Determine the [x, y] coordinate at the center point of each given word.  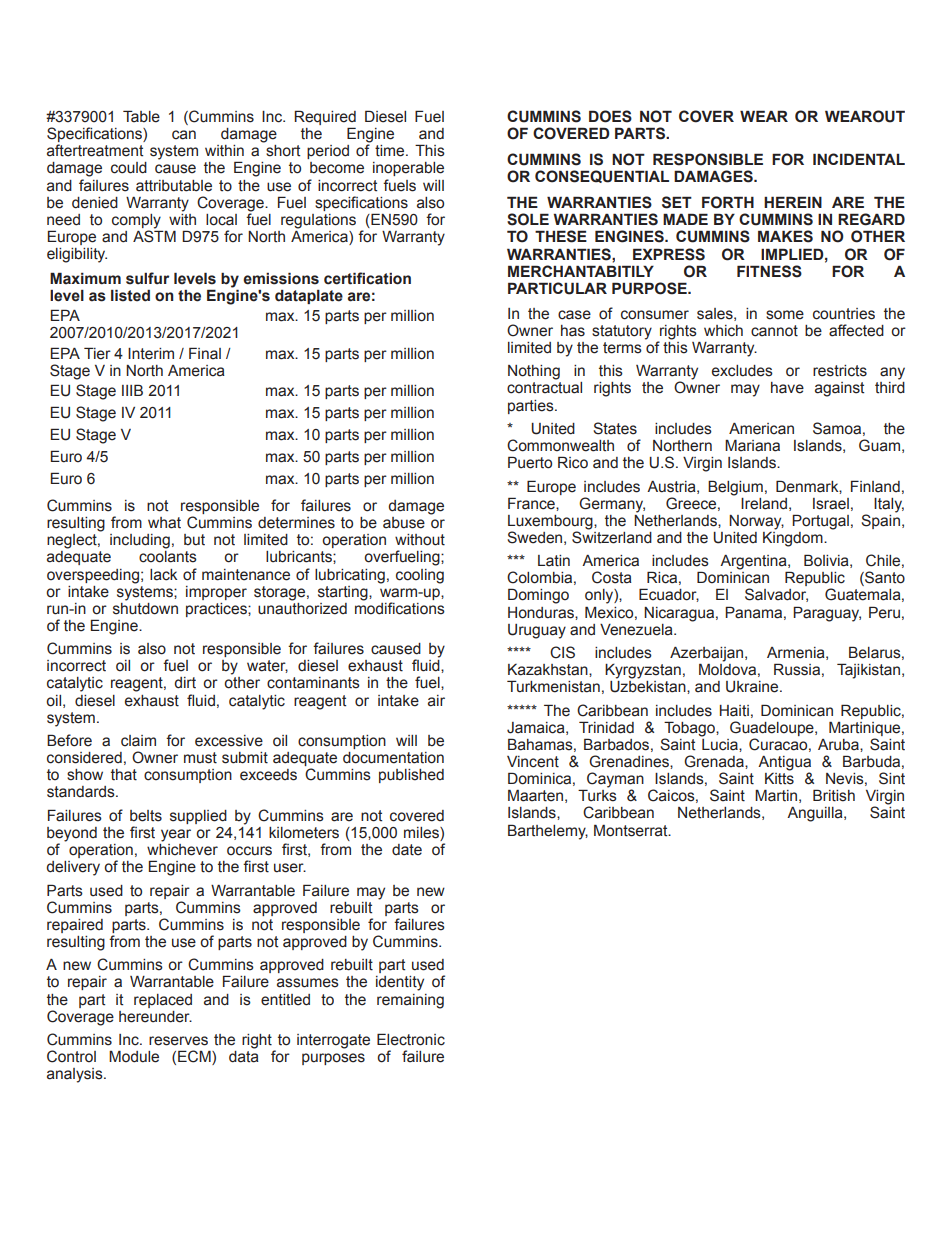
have [787, 388]
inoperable [408, 169]
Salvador [776, 595]
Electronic [411, 1039]
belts [146, 816]
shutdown [145, 607]
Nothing [534, 372]
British [834, 795]
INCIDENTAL [859, 159]
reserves [178, 1041]
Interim [151, 354]
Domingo [538, 596]
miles [422, 834]
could [129, 168]
